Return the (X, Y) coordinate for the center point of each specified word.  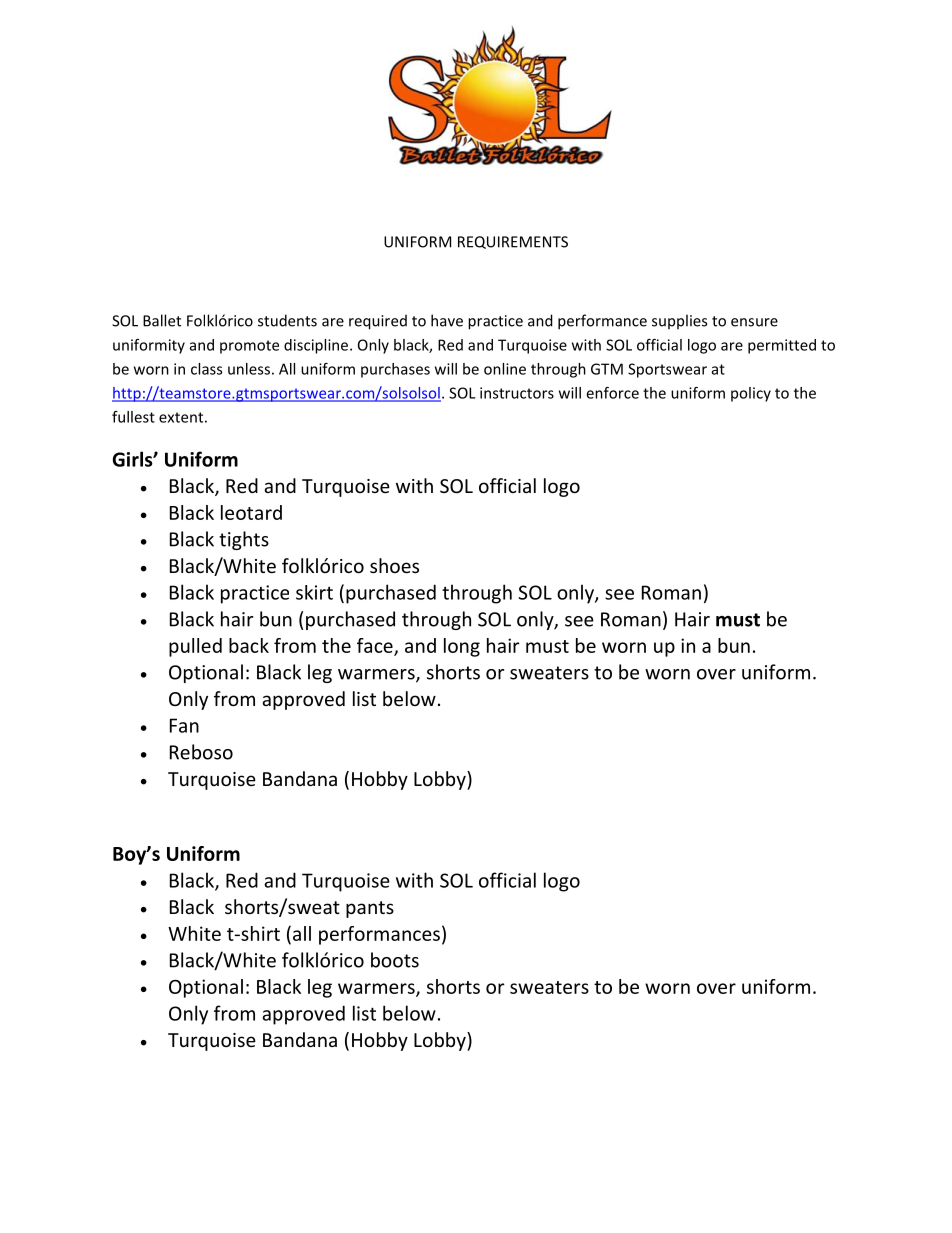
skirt (314, 592)
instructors (517, 393)
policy (751, 394)
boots (395, 960)
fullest (133, 417)
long (462, 647)
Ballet (162, 320)
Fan (184, 725)
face (376, 646)
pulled (195, 647)
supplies (679, 321)
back (249, 645)
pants (370, 909)
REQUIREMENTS (513, 242)
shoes (394, 565)
